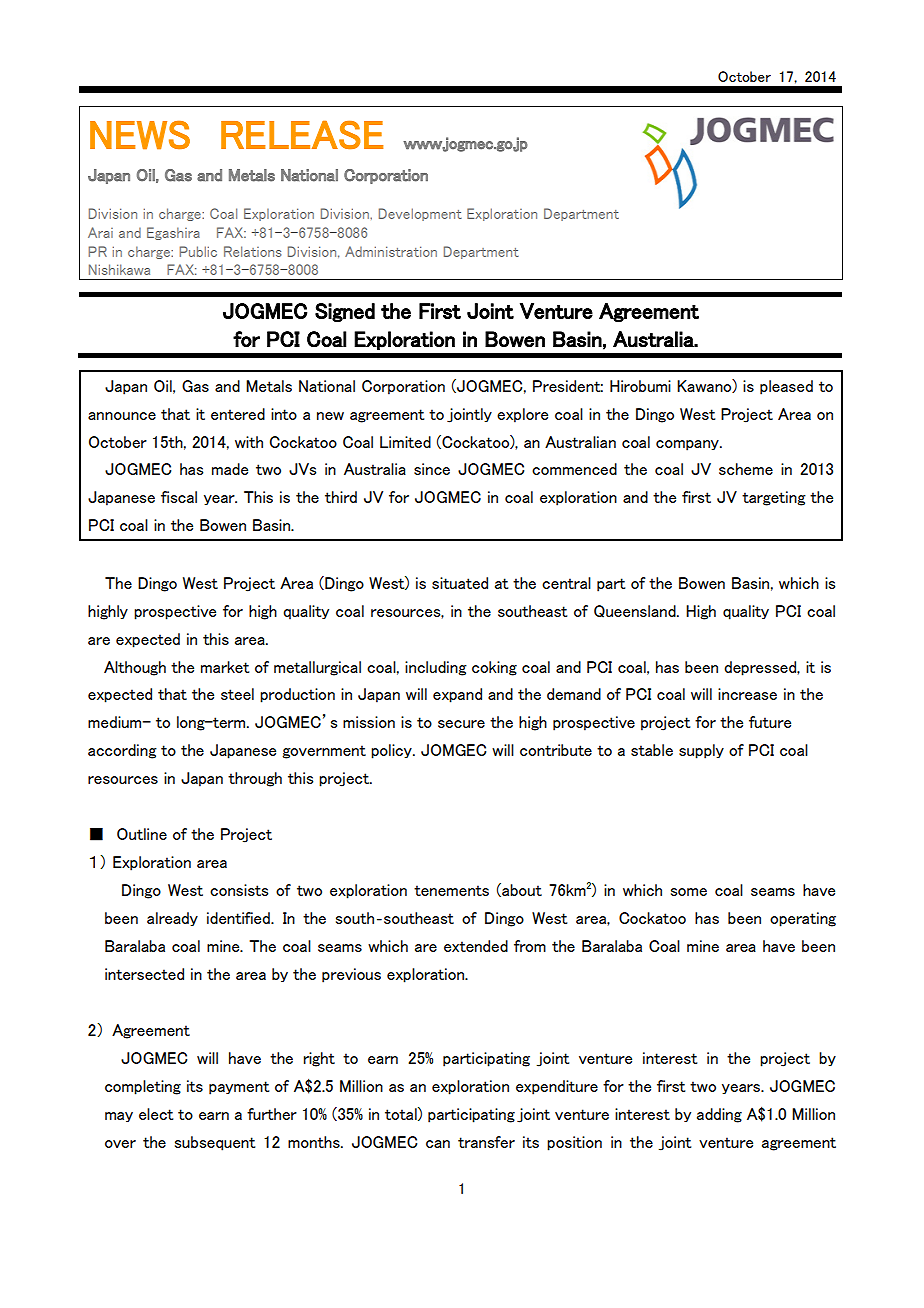  I want to click on increase, so click(747, 694).
